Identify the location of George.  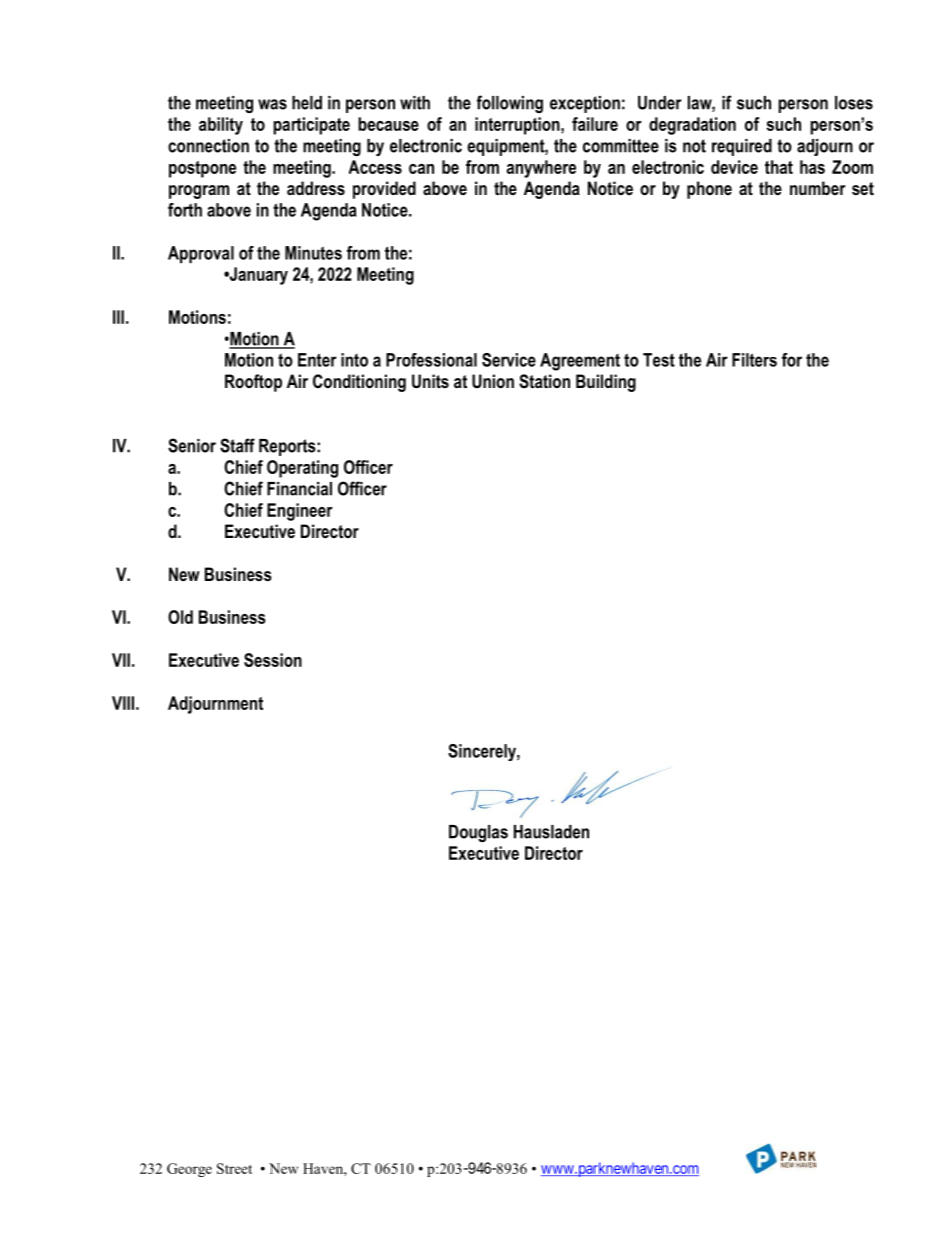
(189, 1170).
